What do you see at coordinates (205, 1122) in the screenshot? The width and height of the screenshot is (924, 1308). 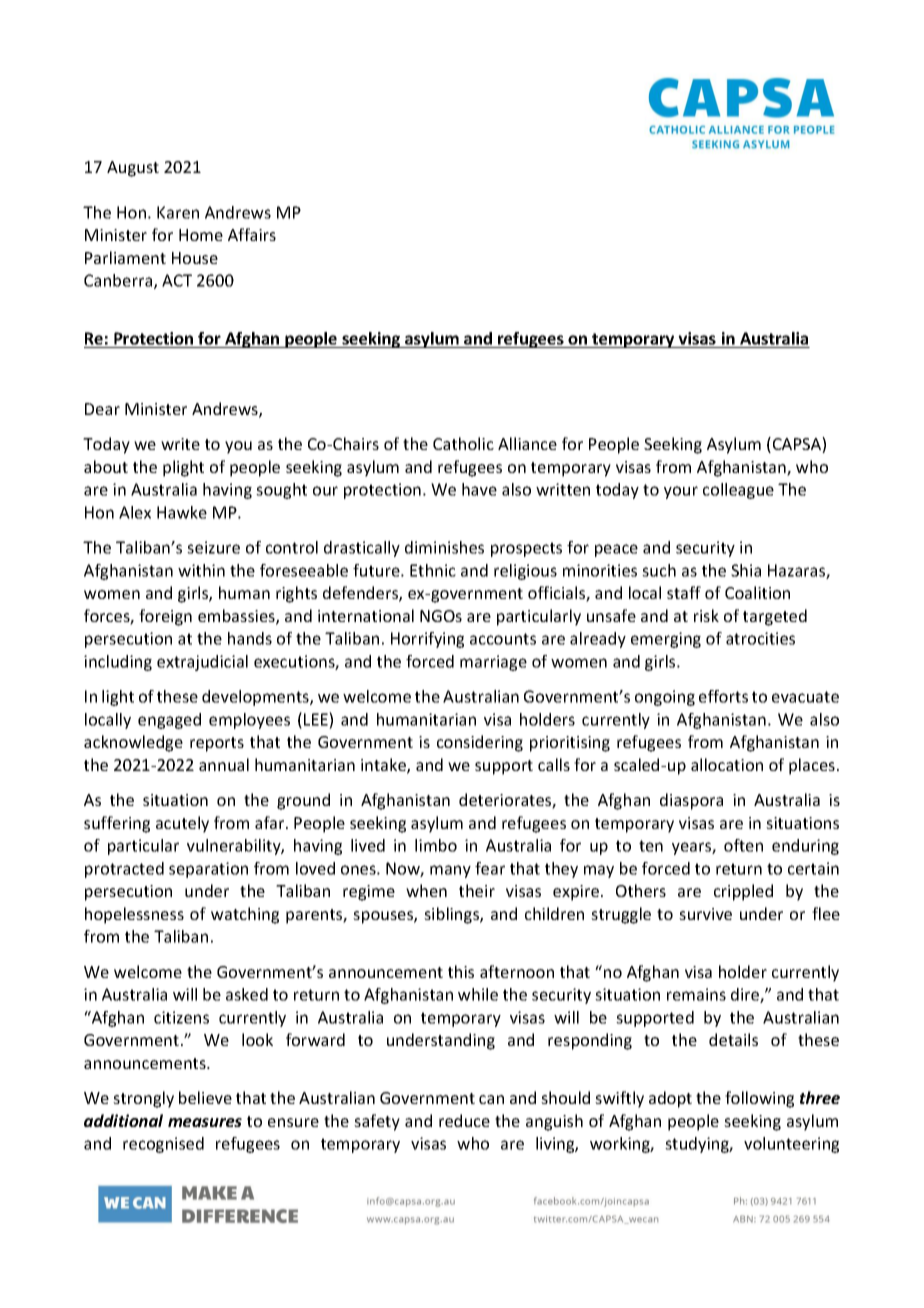 I see `measures` at bounding box center [205, 1122].
